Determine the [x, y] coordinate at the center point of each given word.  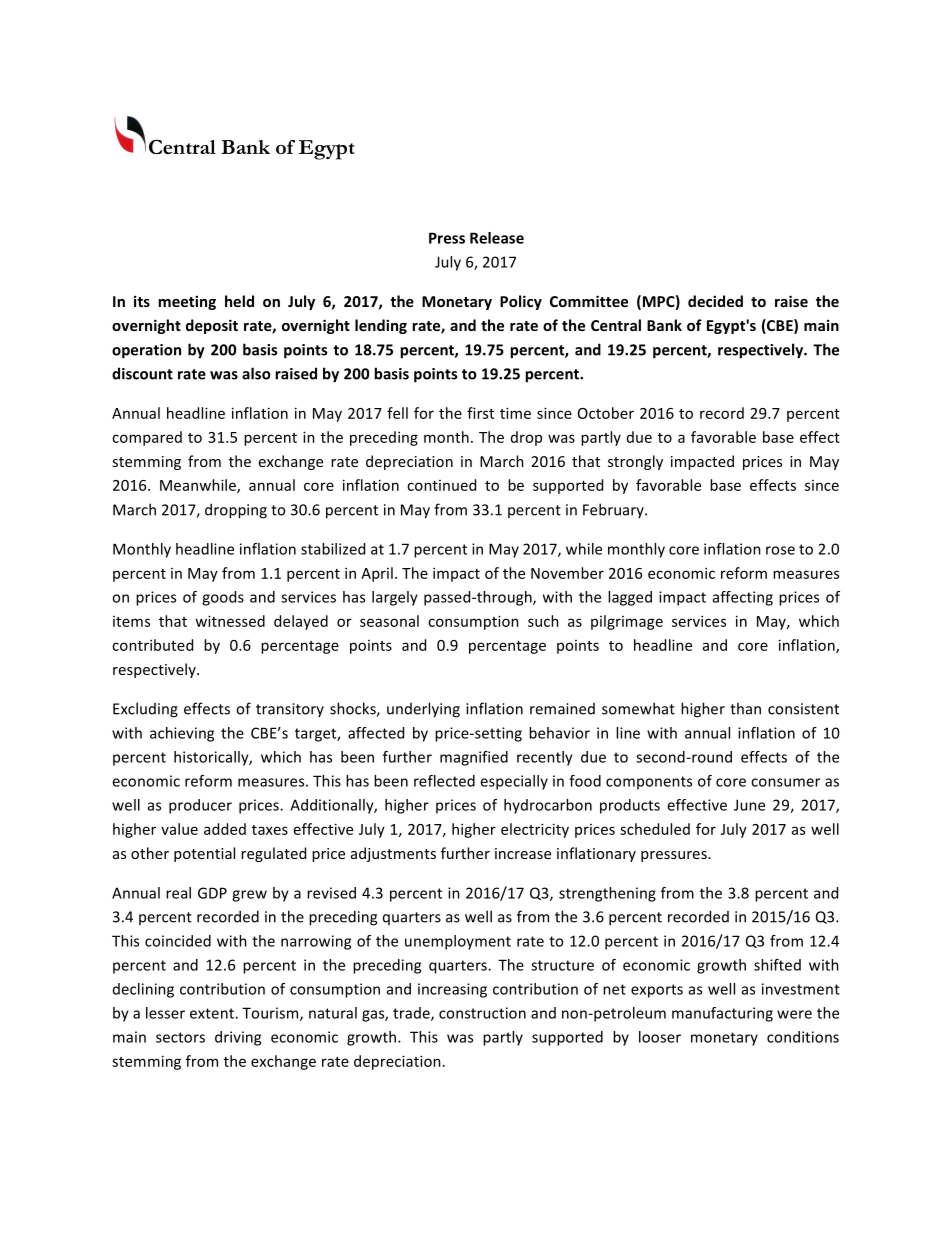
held [239, 301]
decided [715, 301]
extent [213, 1013]
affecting [743, 598]
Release [497, 238]
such [543, 621]
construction [482, 1013]
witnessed [230, 621]
